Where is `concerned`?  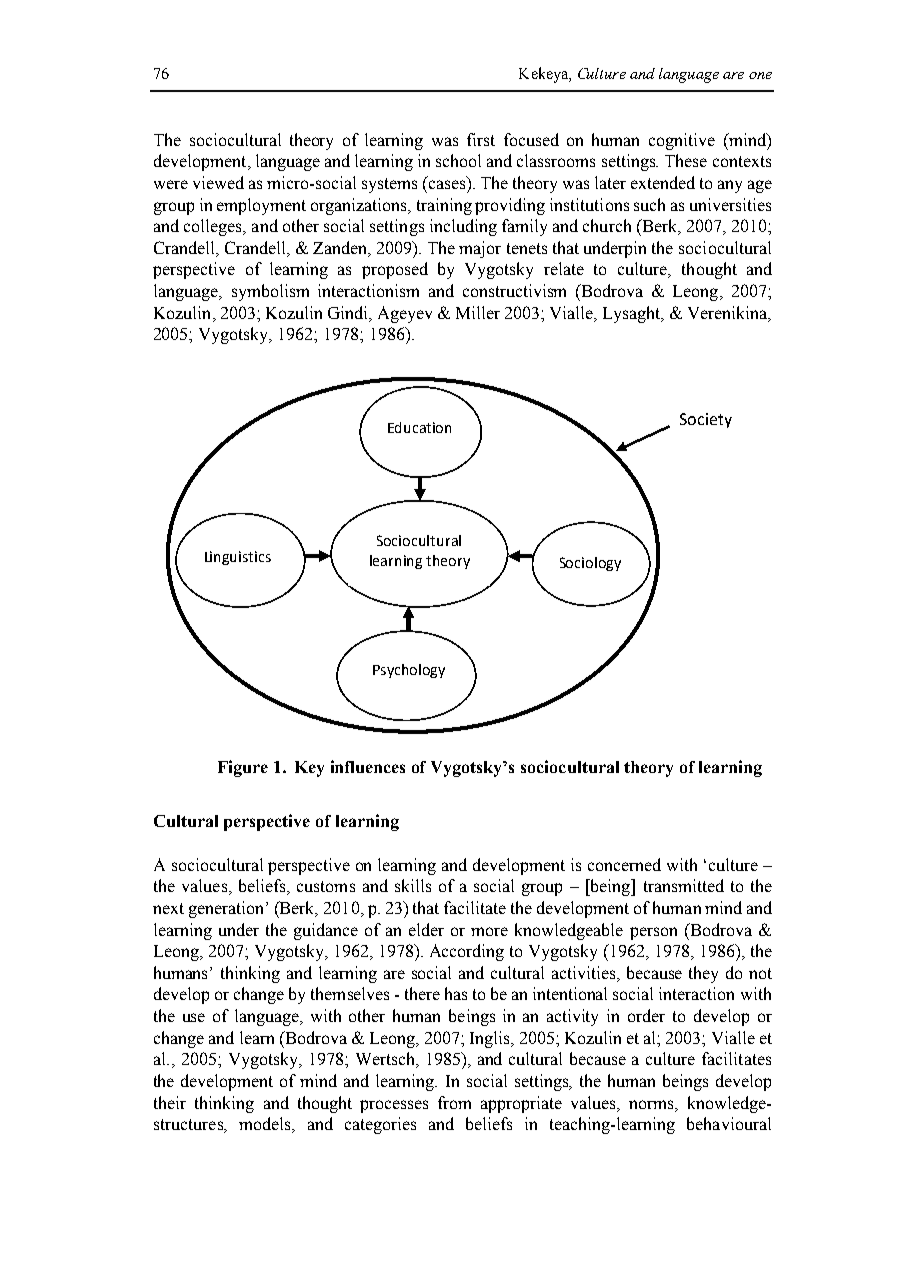 concerned is located at coordinates (624, 864).
